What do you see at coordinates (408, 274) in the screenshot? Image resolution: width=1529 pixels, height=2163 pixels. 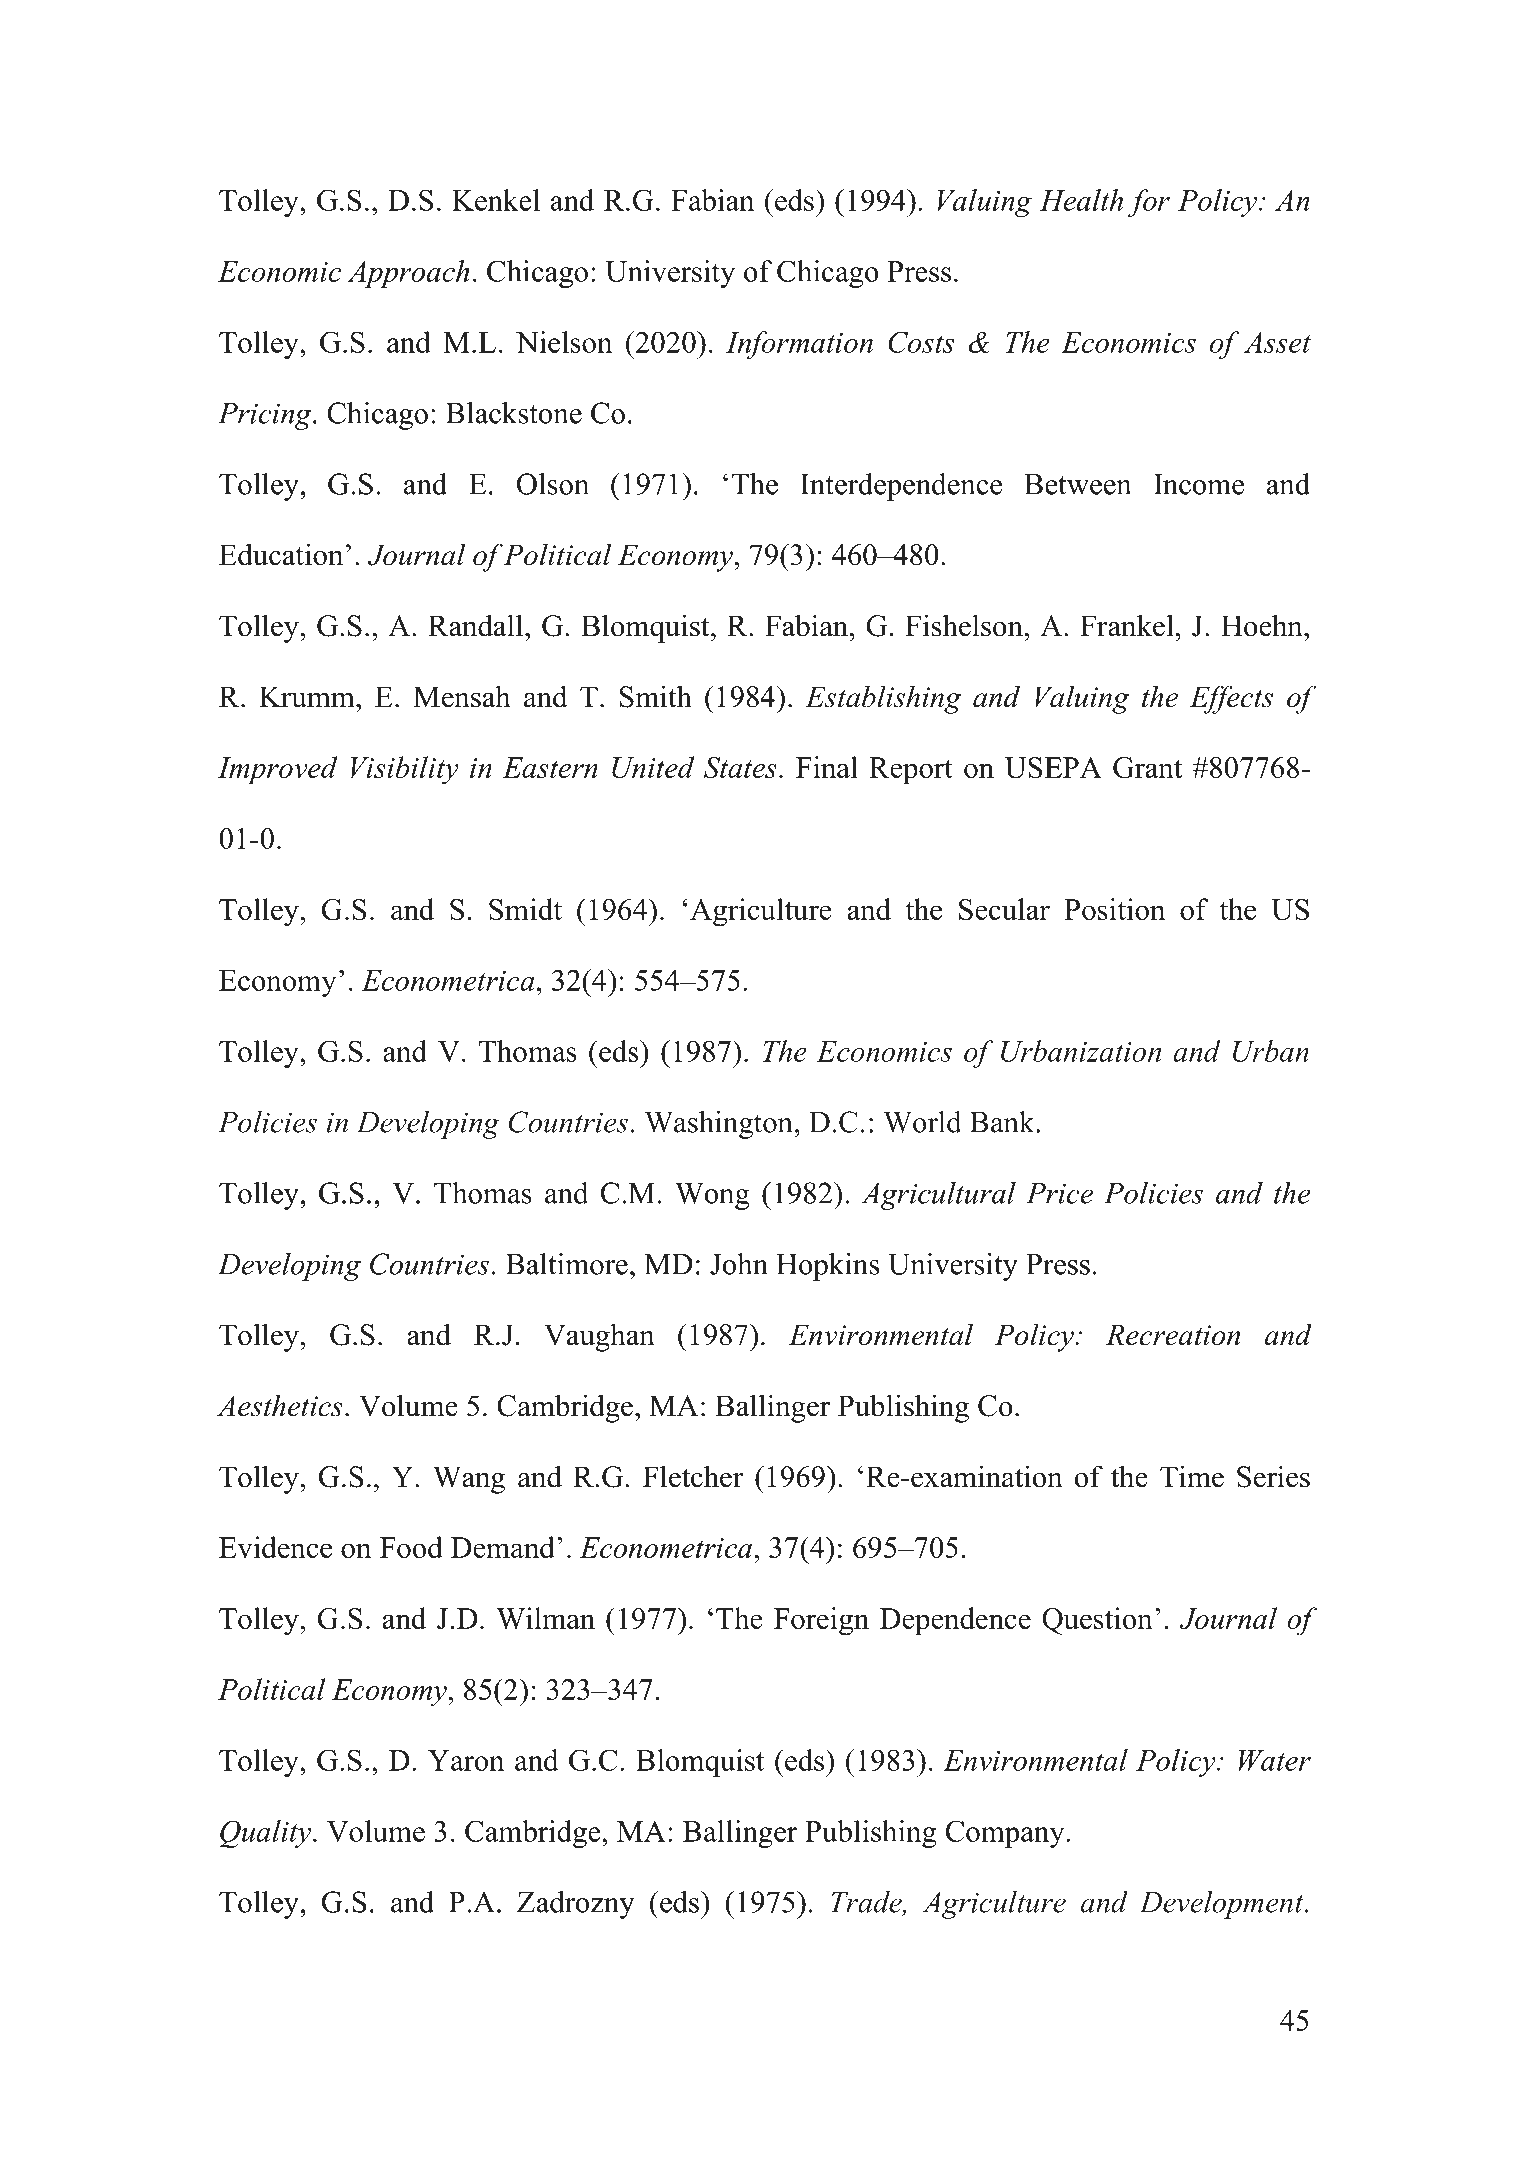 I see `Approach` at bounding box center [408, 274].
